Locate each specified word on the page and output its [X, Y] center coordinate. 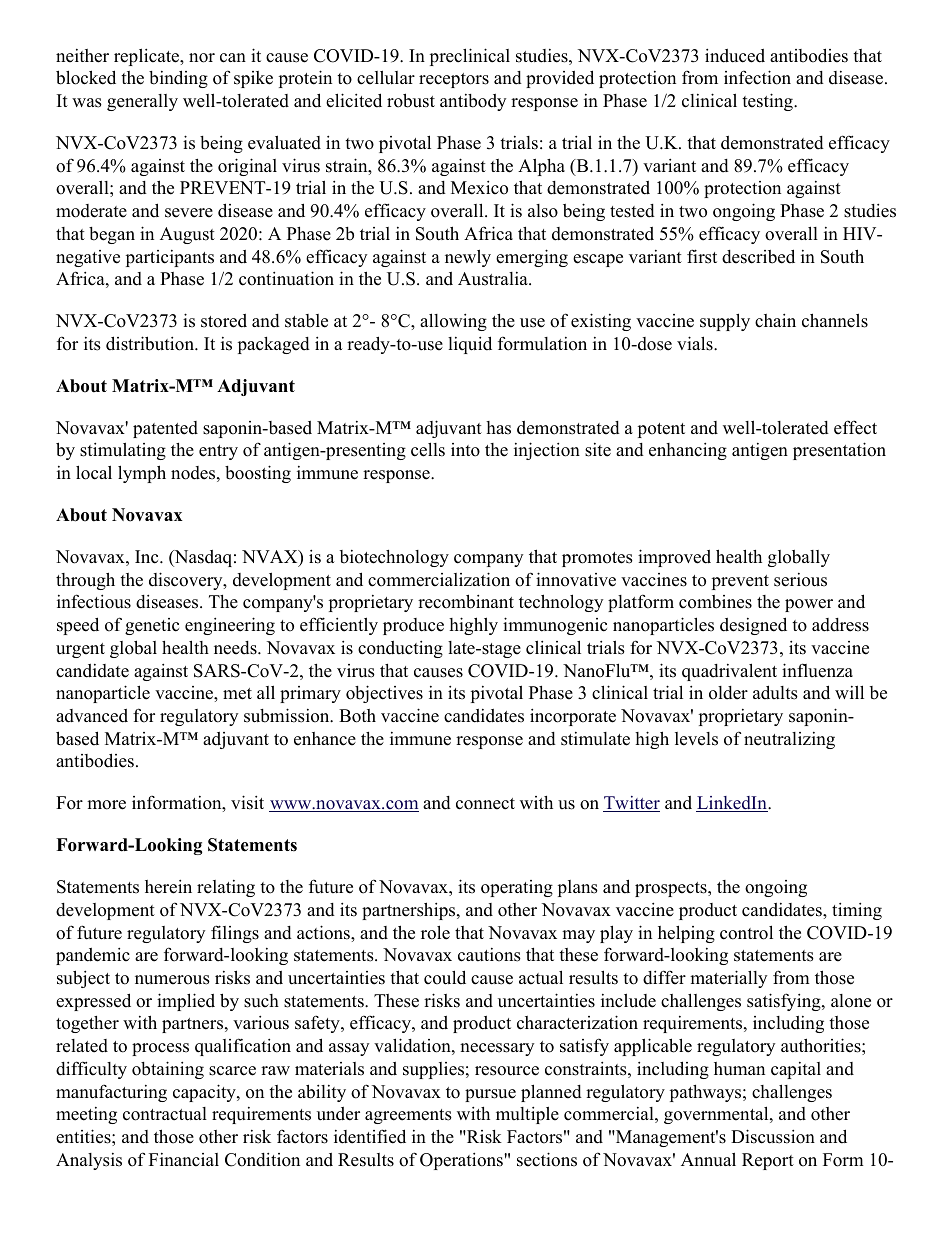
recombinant [466, 601]
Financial [184, 1160]
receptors [454, 80]
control [746, 932]
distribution [151, 343]
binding [178, 79]
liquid [470, 345]
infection [757, 77]
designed [753, 626]
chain [775, 320]
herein [168, 886]
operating [517, 888]
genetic [152, 626]
